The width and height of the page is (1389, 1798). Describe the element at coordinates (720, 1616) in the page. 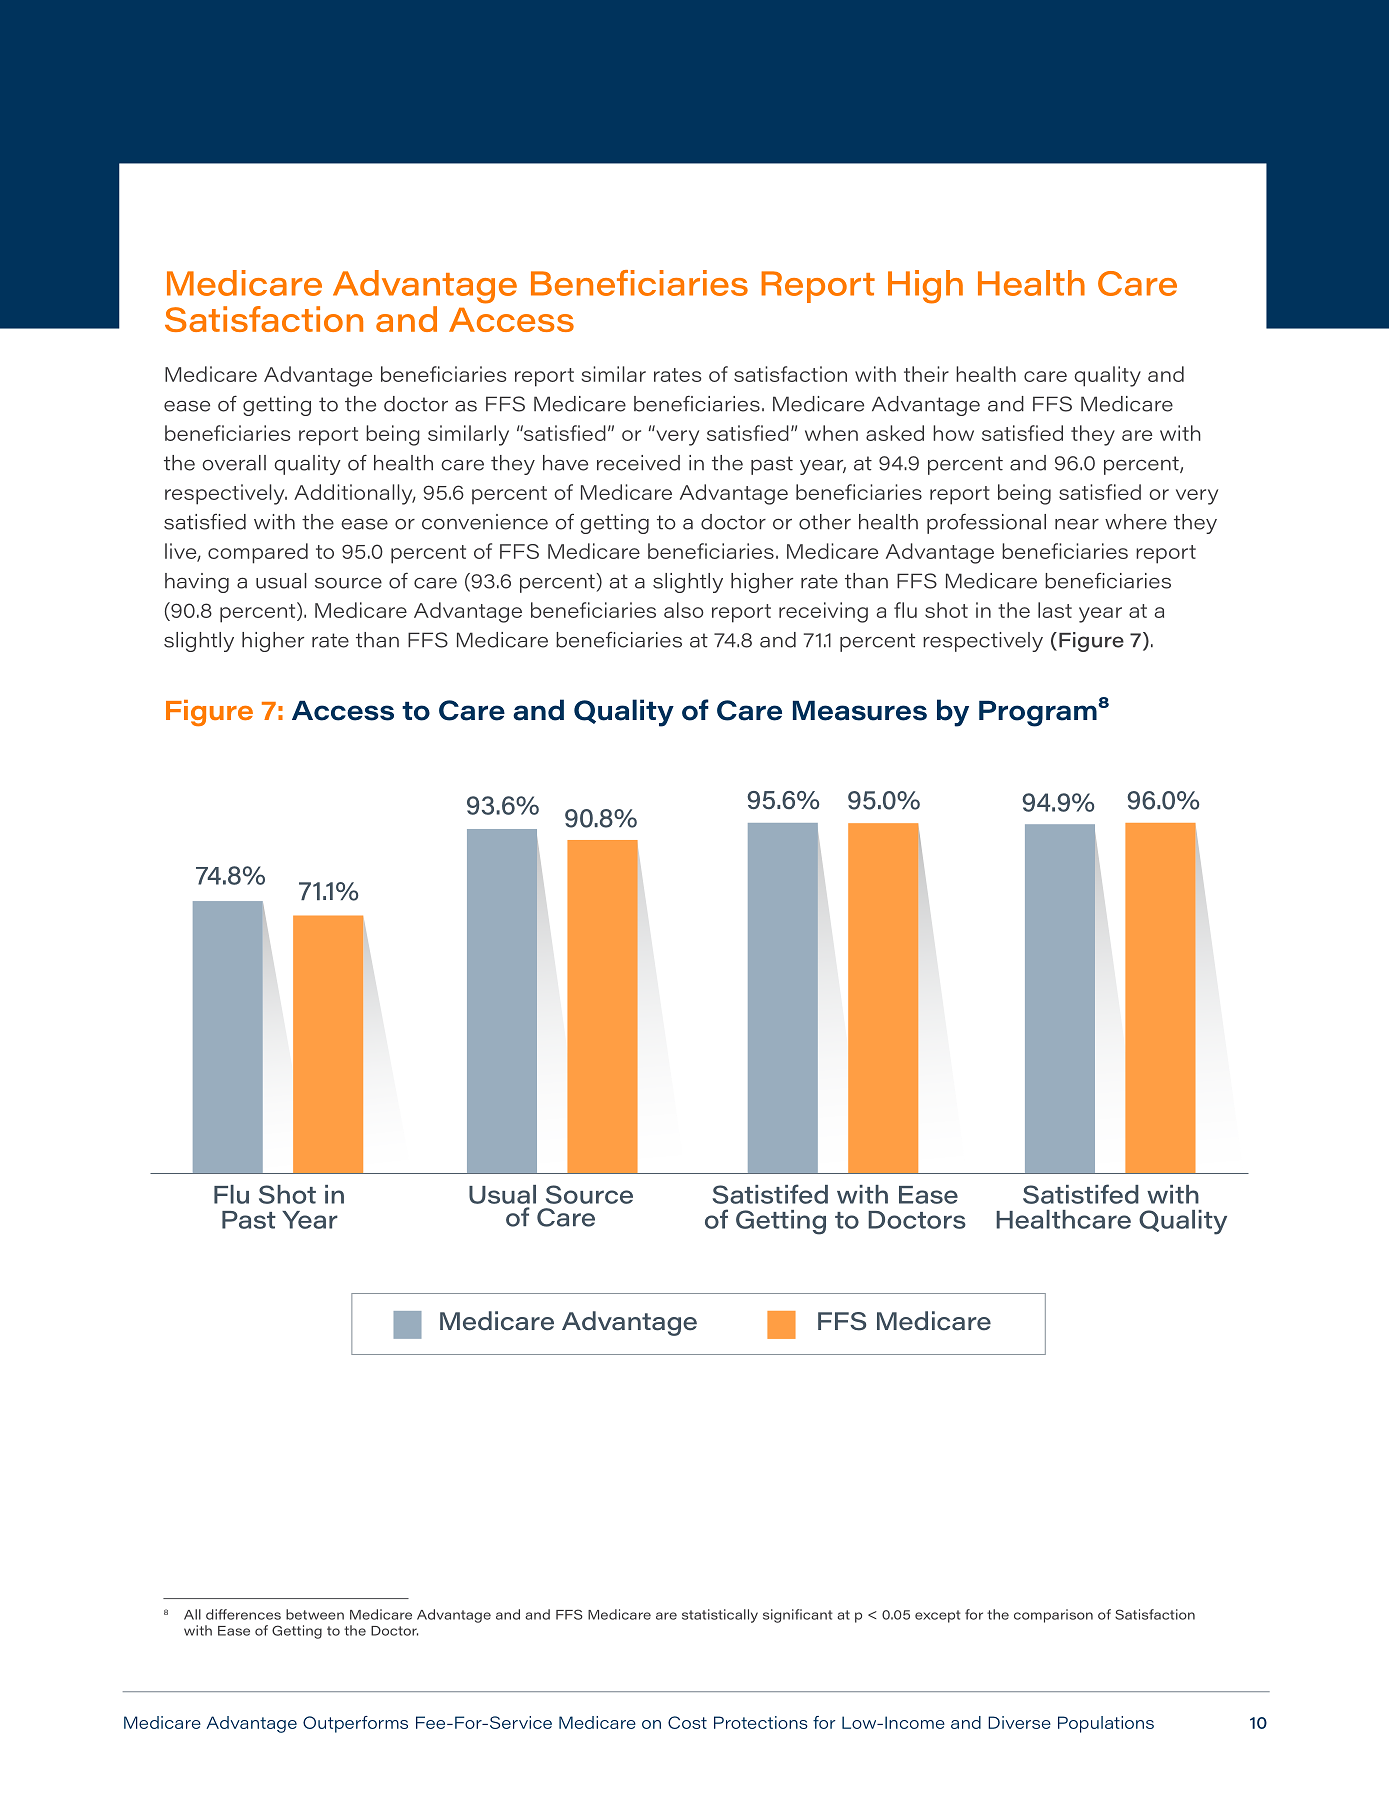

I see `statistically` at that location.
